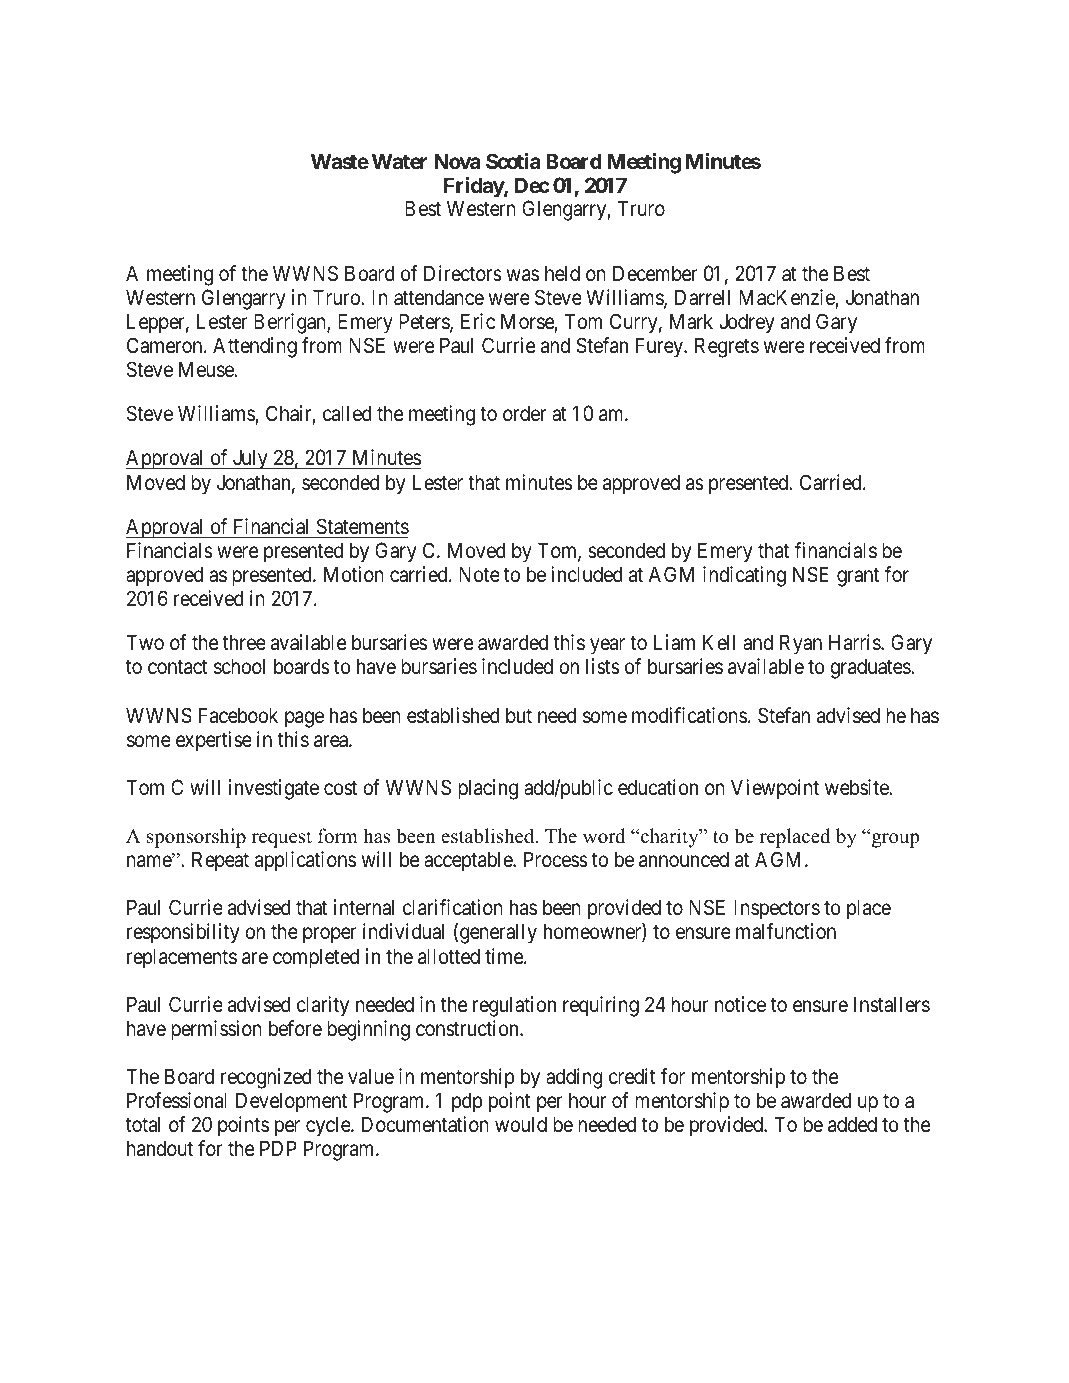 The width and height of the document is (1069, 1383). I want to click on Water, so click(399, 161).
